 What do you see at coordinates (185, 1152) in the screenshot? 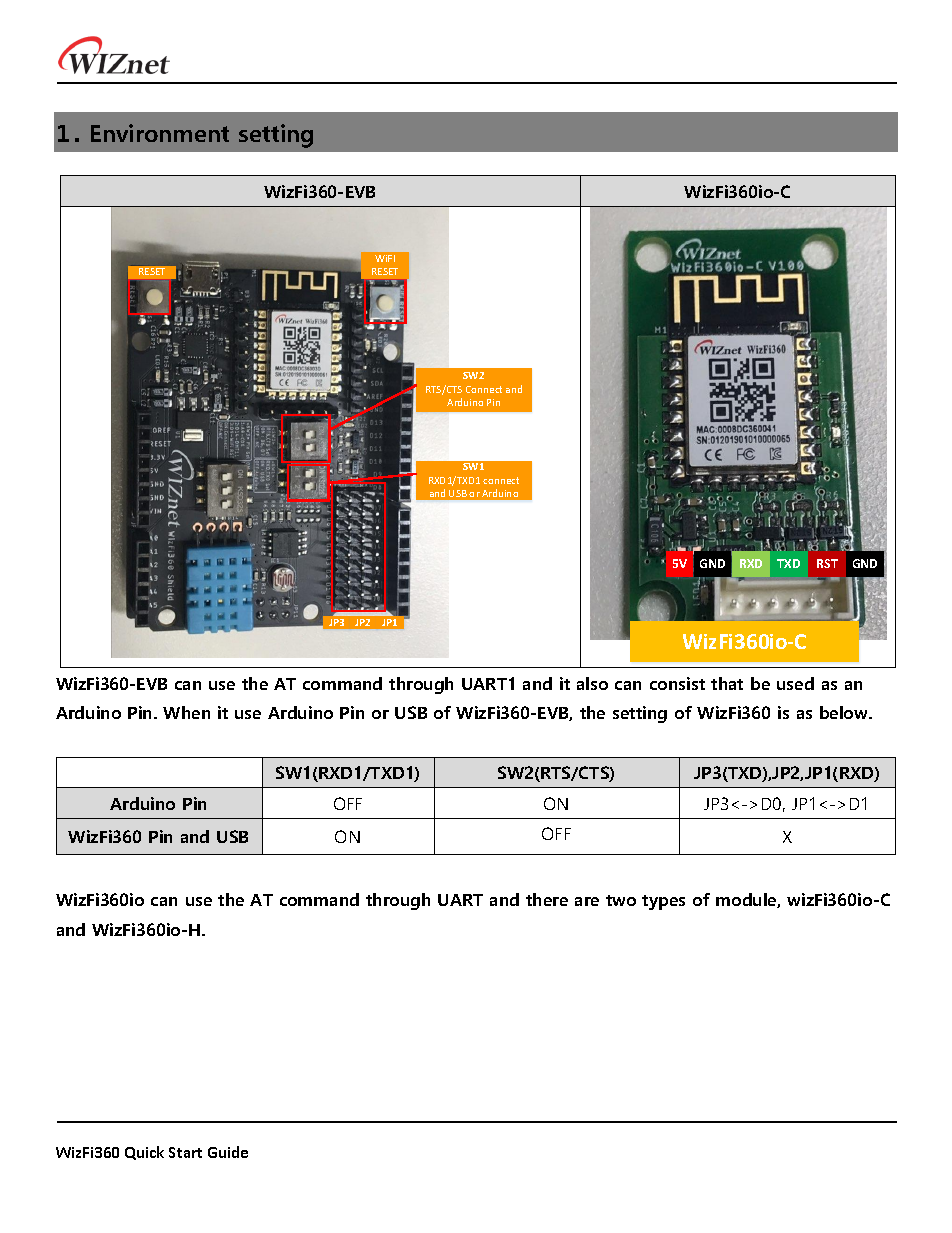
I see `Start` at bounding box center [185, 1152].
